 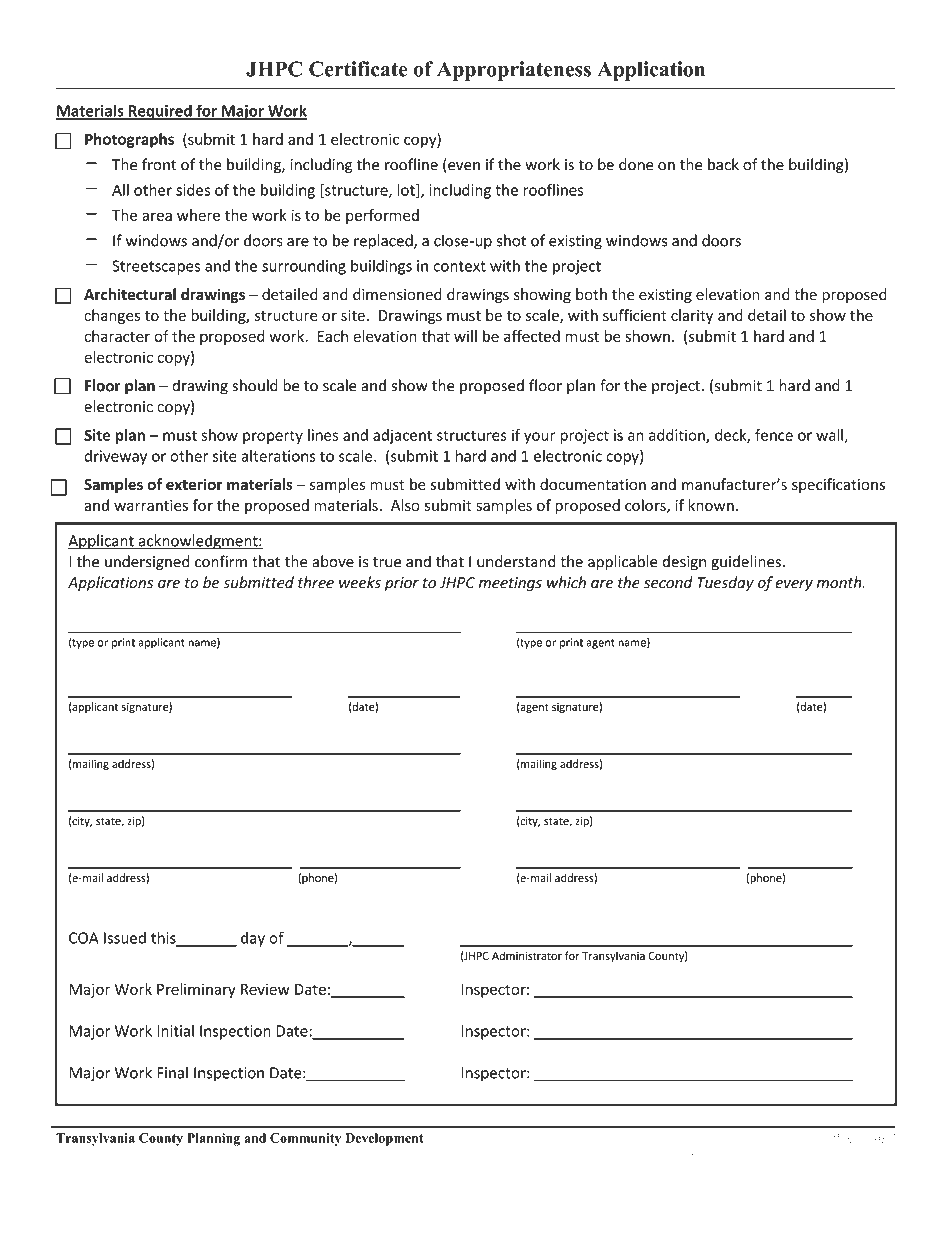 I want to click on will, so click(x=465, y=336).
